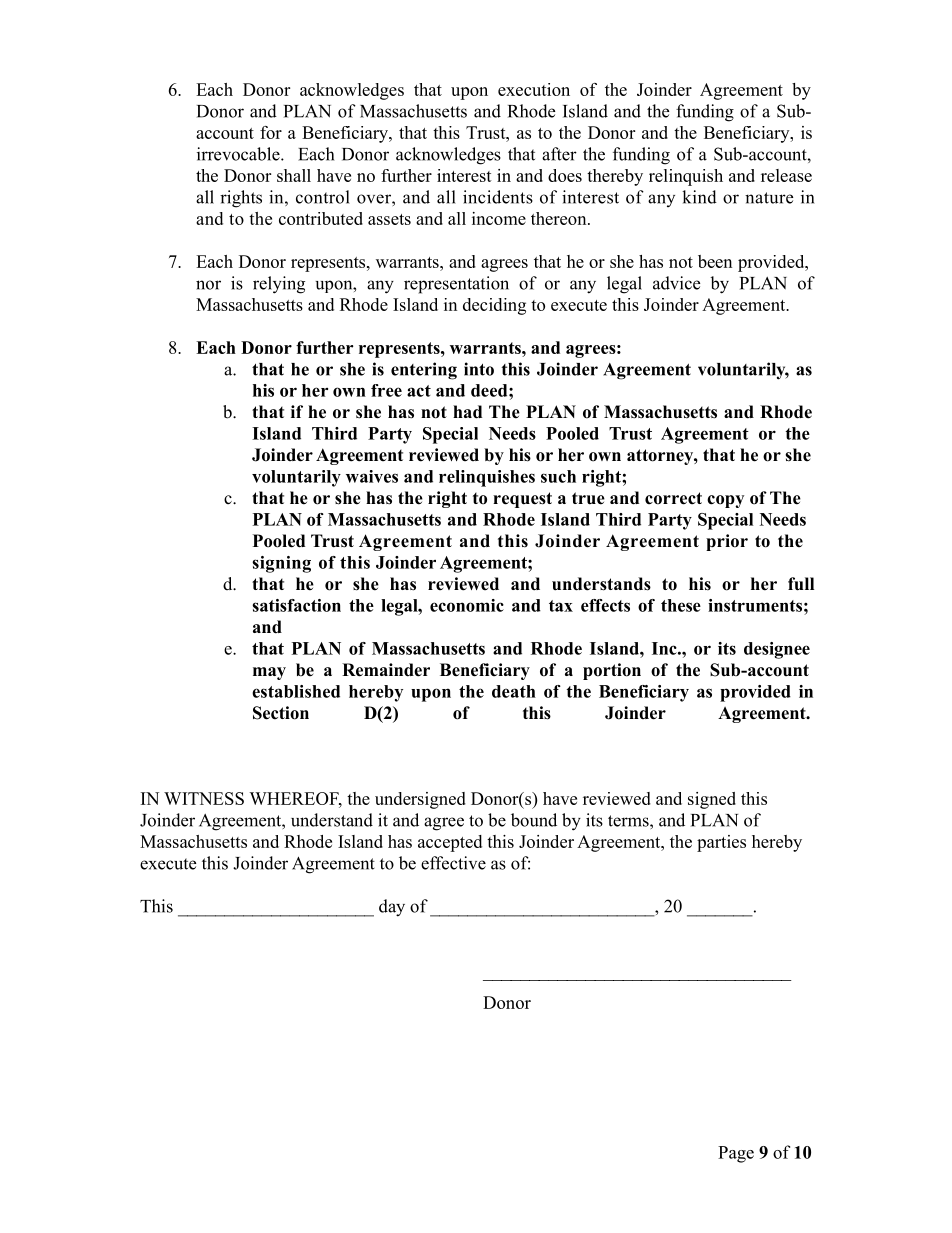 This screenshot has height=1233, width=952. Describe the element at coordinates (676, 283) in the screenshot. I see `advice` at that location.
